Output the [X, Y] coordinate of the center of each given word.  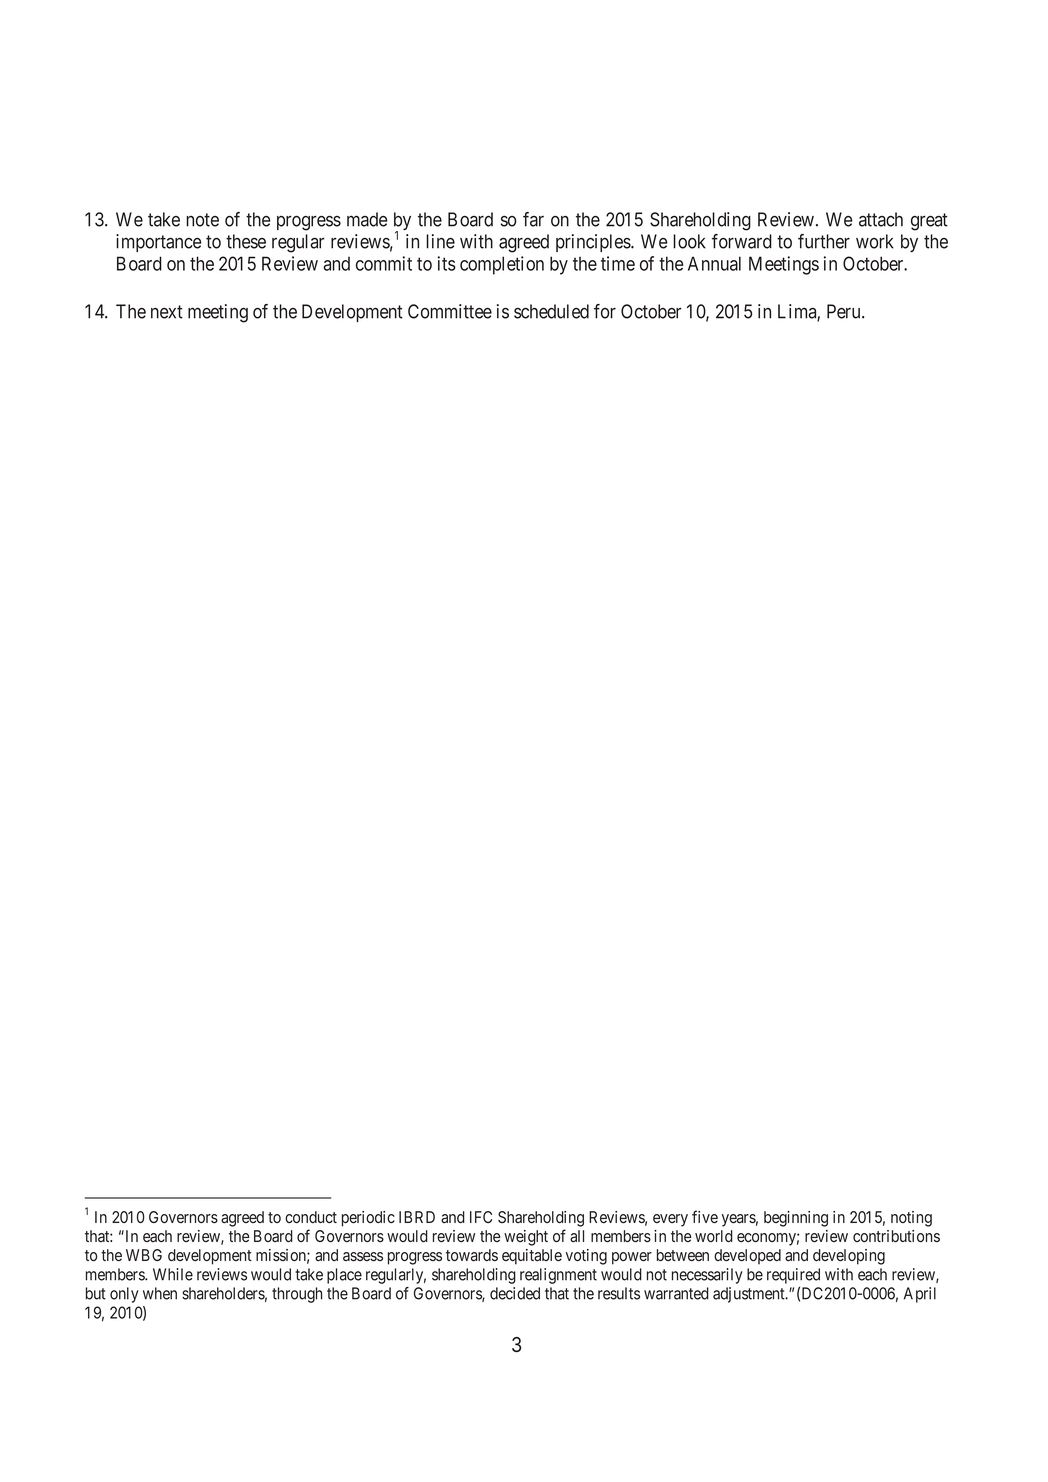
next [167, 312]
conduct [311, 1217]
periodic [368, 1219]
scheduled [551, 311]
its [447, 263]
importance [159, 243]
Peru [845, 311]
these [246, 241]
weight [526, 1238]
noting [911, 1219]
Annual [714, 263]
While [173, 1274]
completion [502, 265]
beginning [796, 1219]
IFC [481, 1217]
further [824, 241]
